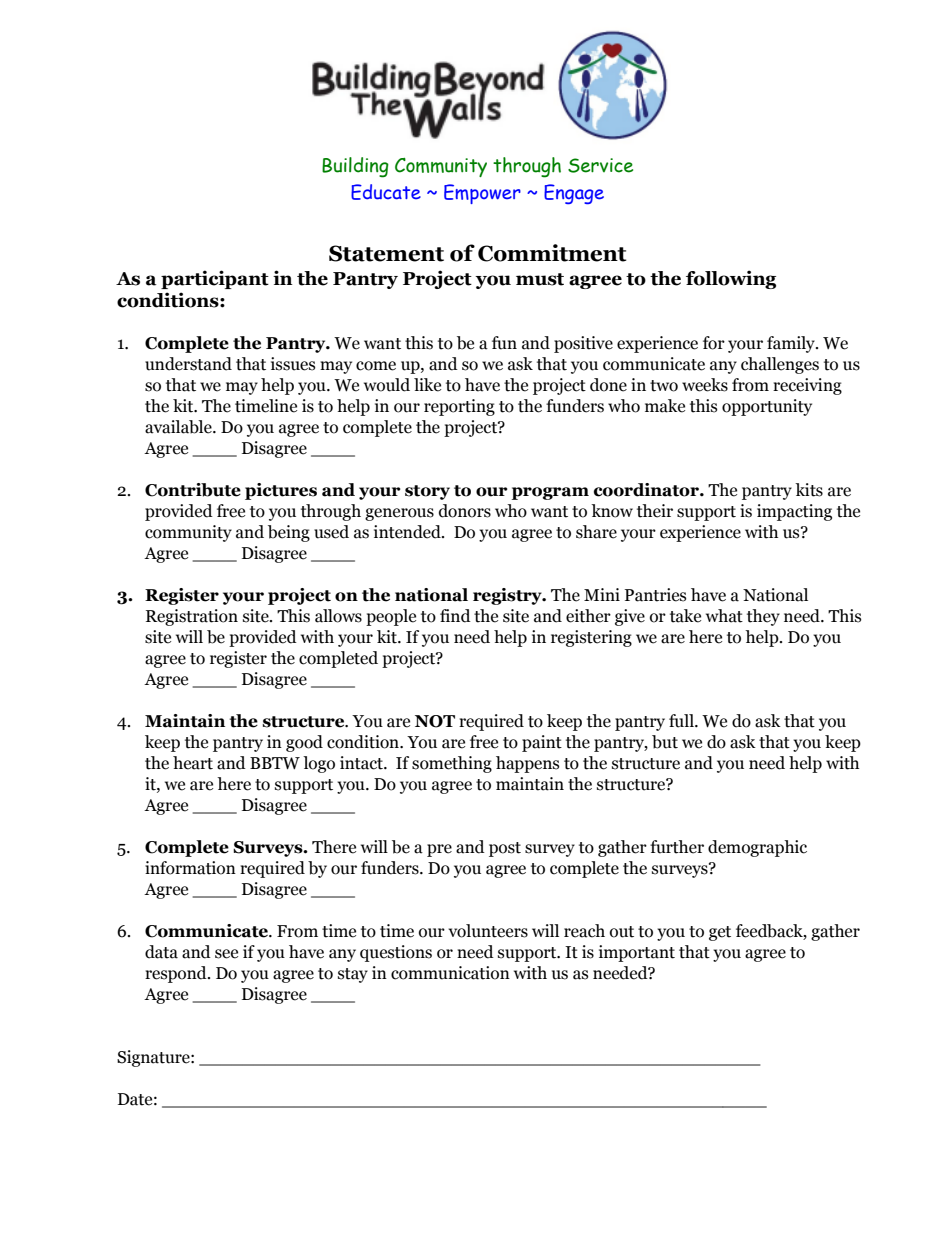 The height and width of the screenshot is (1233, 952). I want to click on Building, so click(355, 167).
